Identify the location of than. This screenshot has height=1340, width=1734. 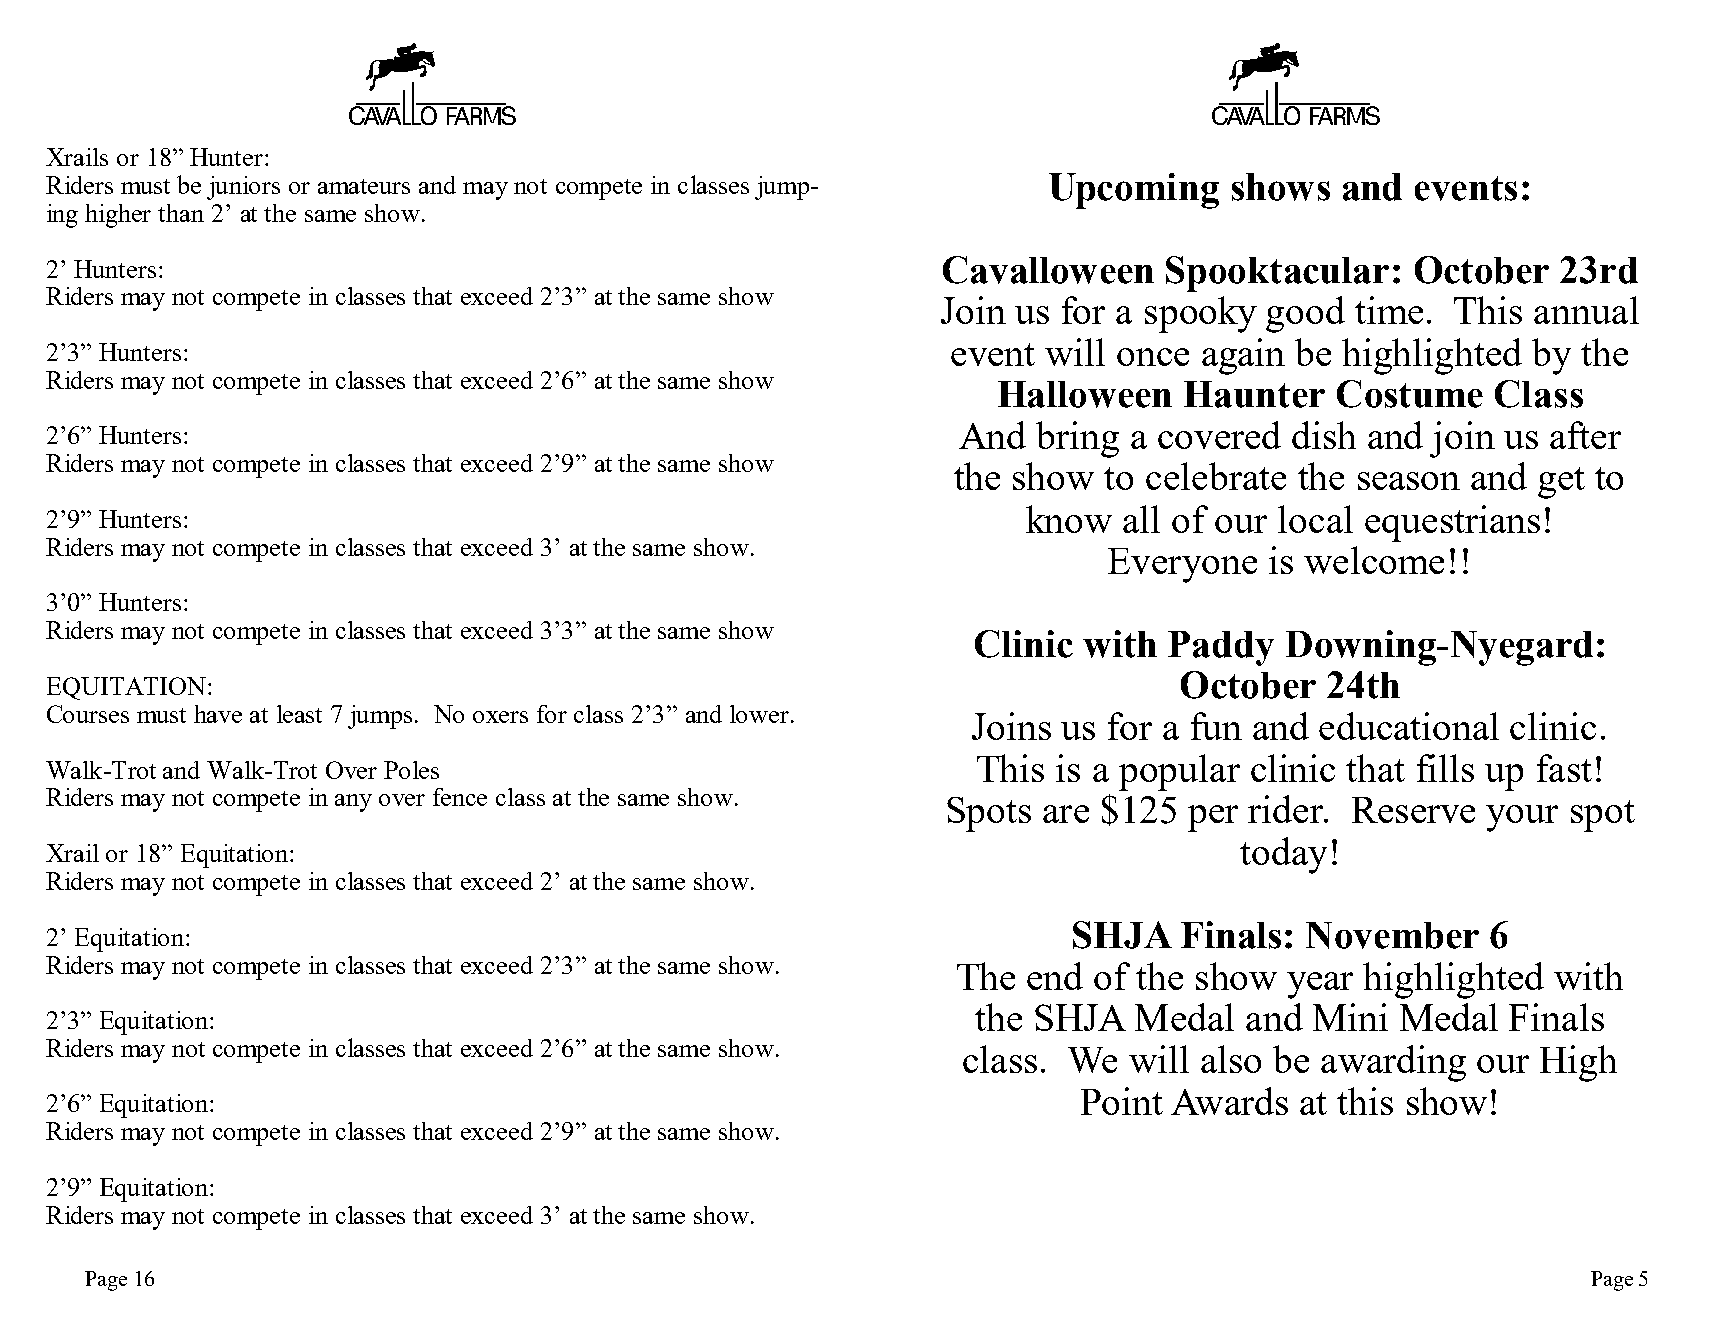
(181, 213).
